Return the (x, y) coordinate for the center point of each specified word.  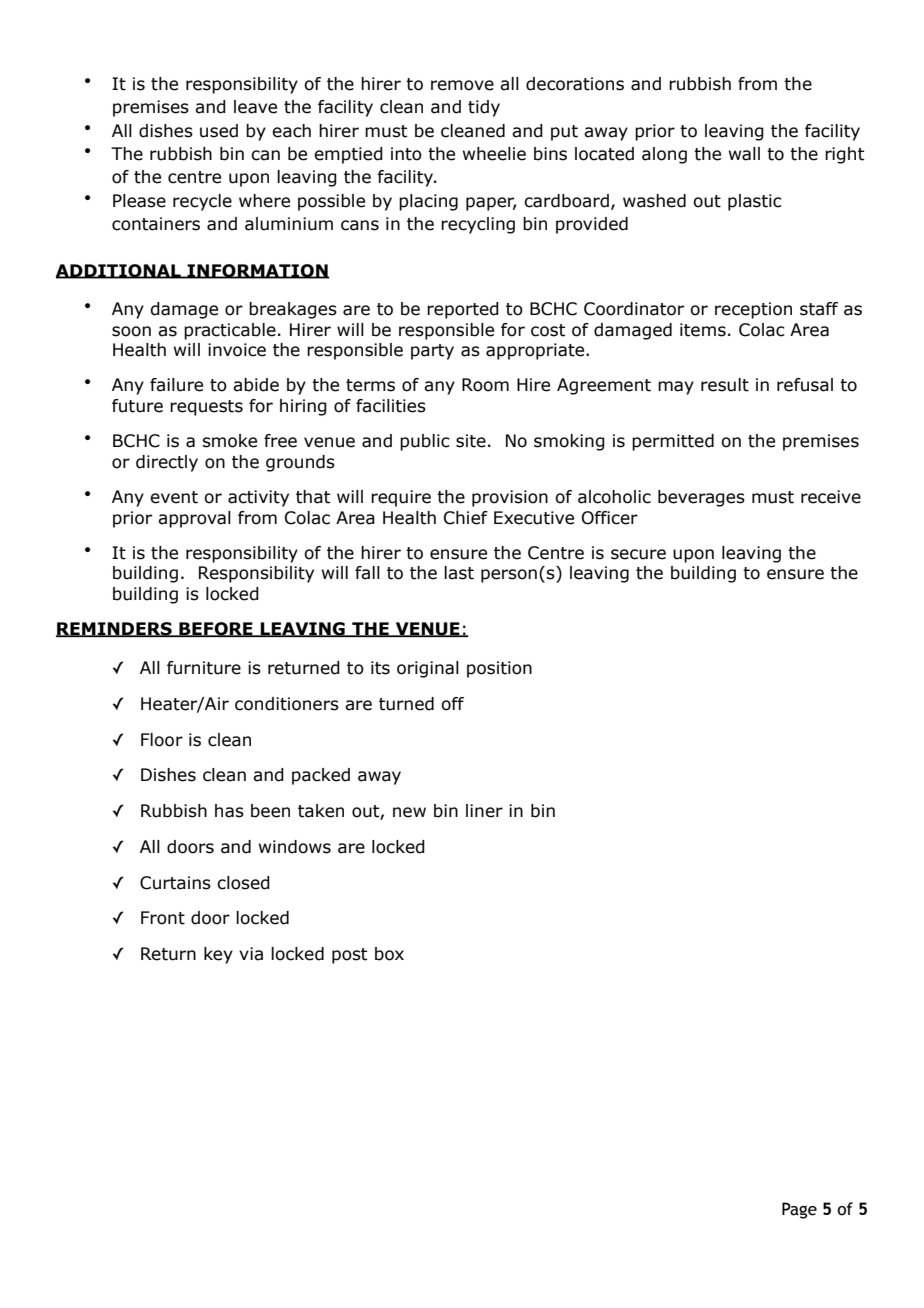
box (389, 954)
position (499, 669)
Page (799, 1210)
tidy (484, 108)
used (219, 131)
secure (638, 554)
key (218, 955)
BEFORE (216, 629)
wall (744, 154)
